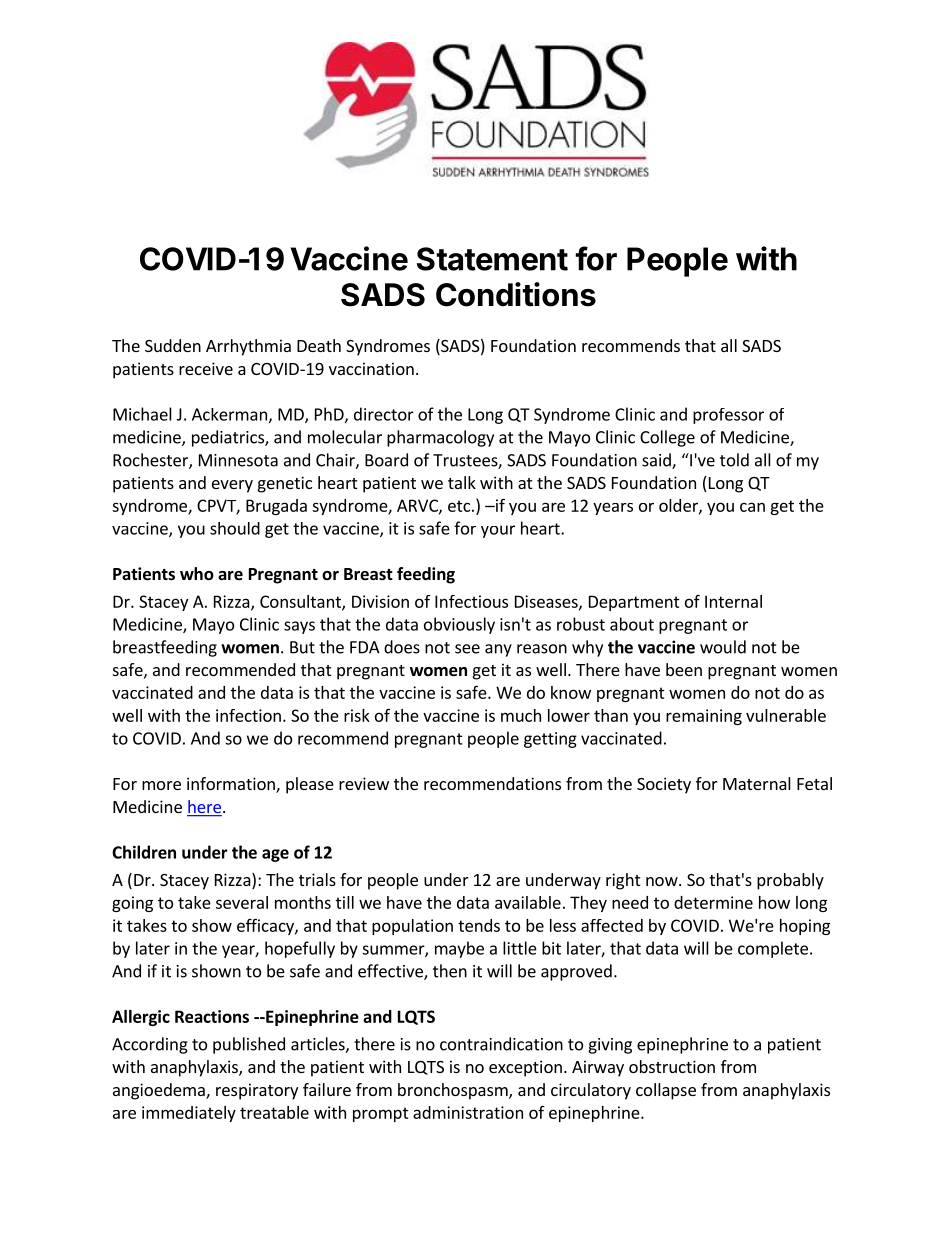 Image resolution: width=952 pixels, height=1233 pixels. What do you see at coordinates (257, 1091) in the screenshot?
I see `respiratory` at bounding box center [257, 1091].
